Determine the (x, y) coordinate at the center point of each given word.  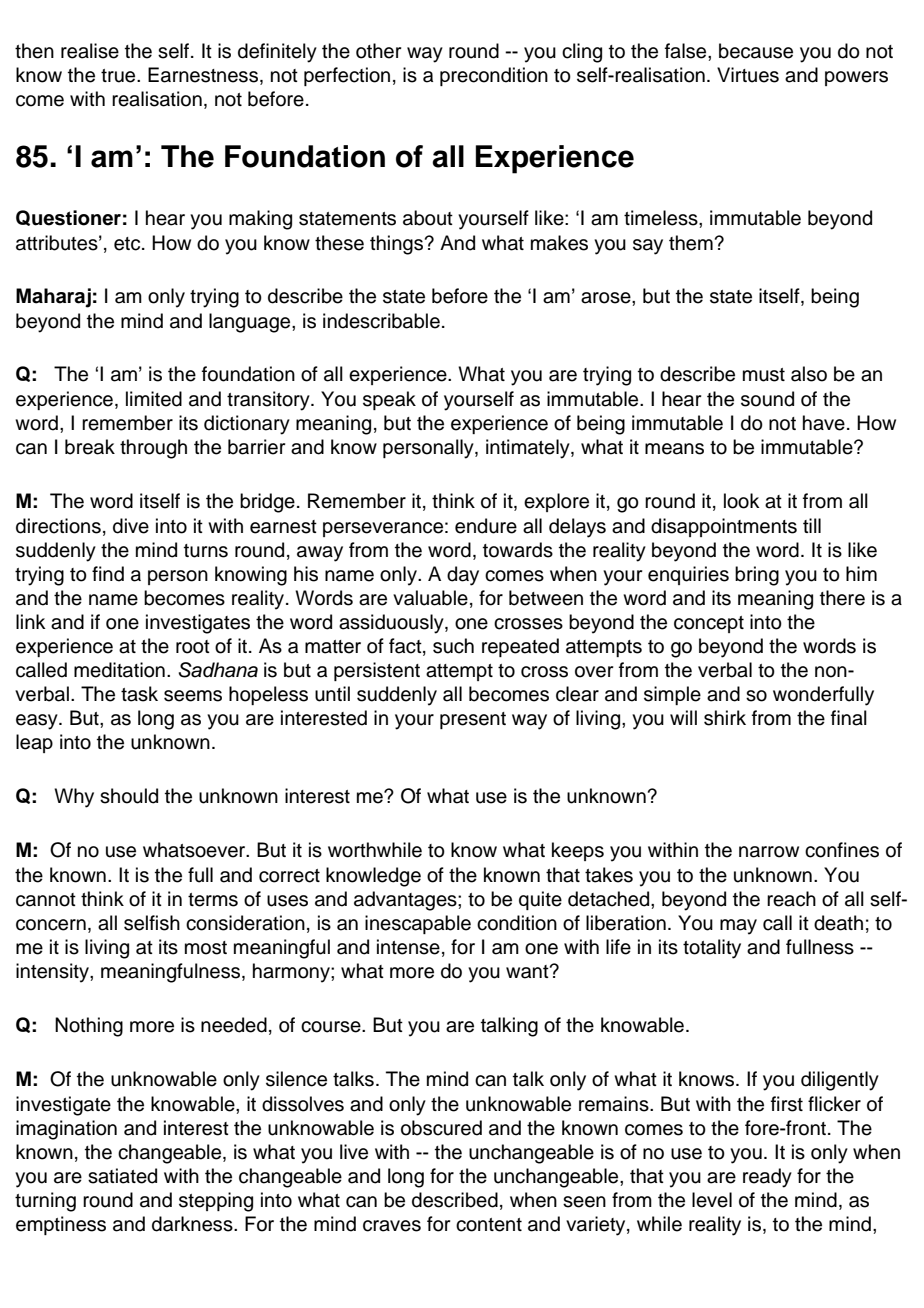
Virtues (748, 75)
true (119, 76)
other (378, 51)
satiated (122, 1176)
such (453, 646)
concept (709, 624)
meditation (119, 670)
